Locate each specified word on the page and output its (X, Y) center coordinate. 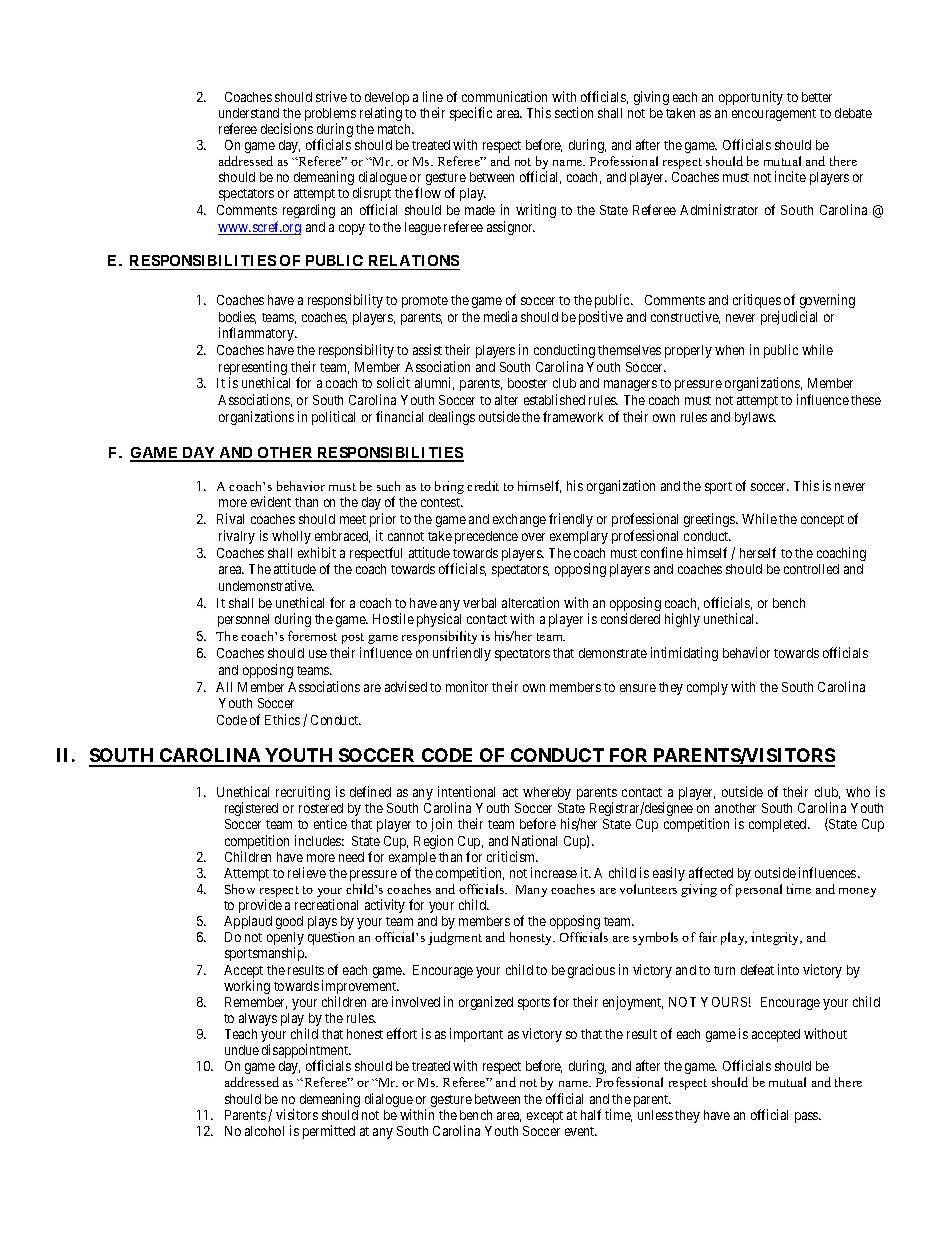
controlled (811, 569)
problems (330, 116)
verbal (479, 603)
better (817, 97)
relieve (307, 872)
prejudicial (789, 318)
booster (527, 383)
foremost (312, 636)
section (574, 112)
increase (554, 872)
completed (779, 825)
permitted (329, 1132)
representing (253, 369)
